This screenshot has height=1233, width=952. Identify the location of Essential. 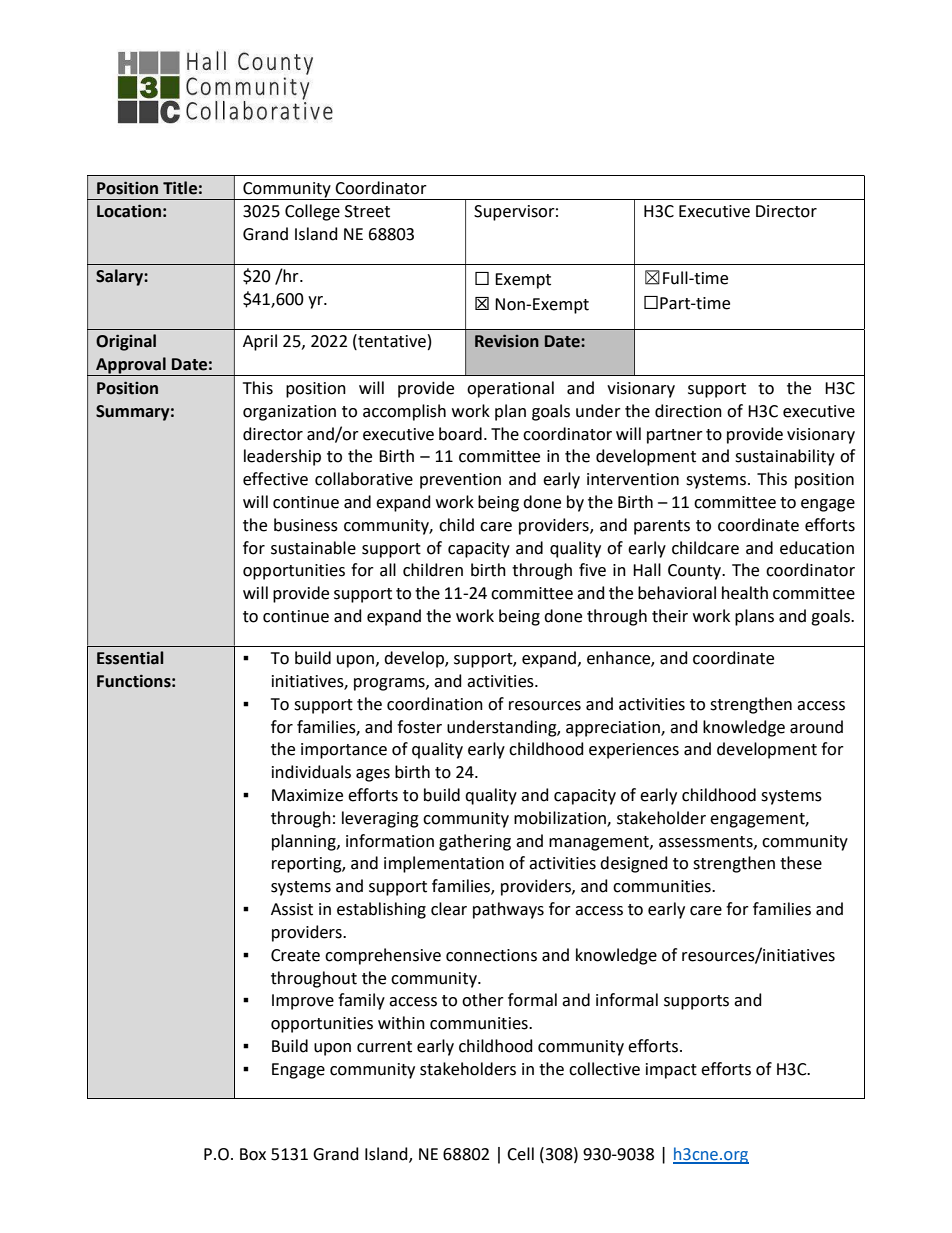
(130, 658).
